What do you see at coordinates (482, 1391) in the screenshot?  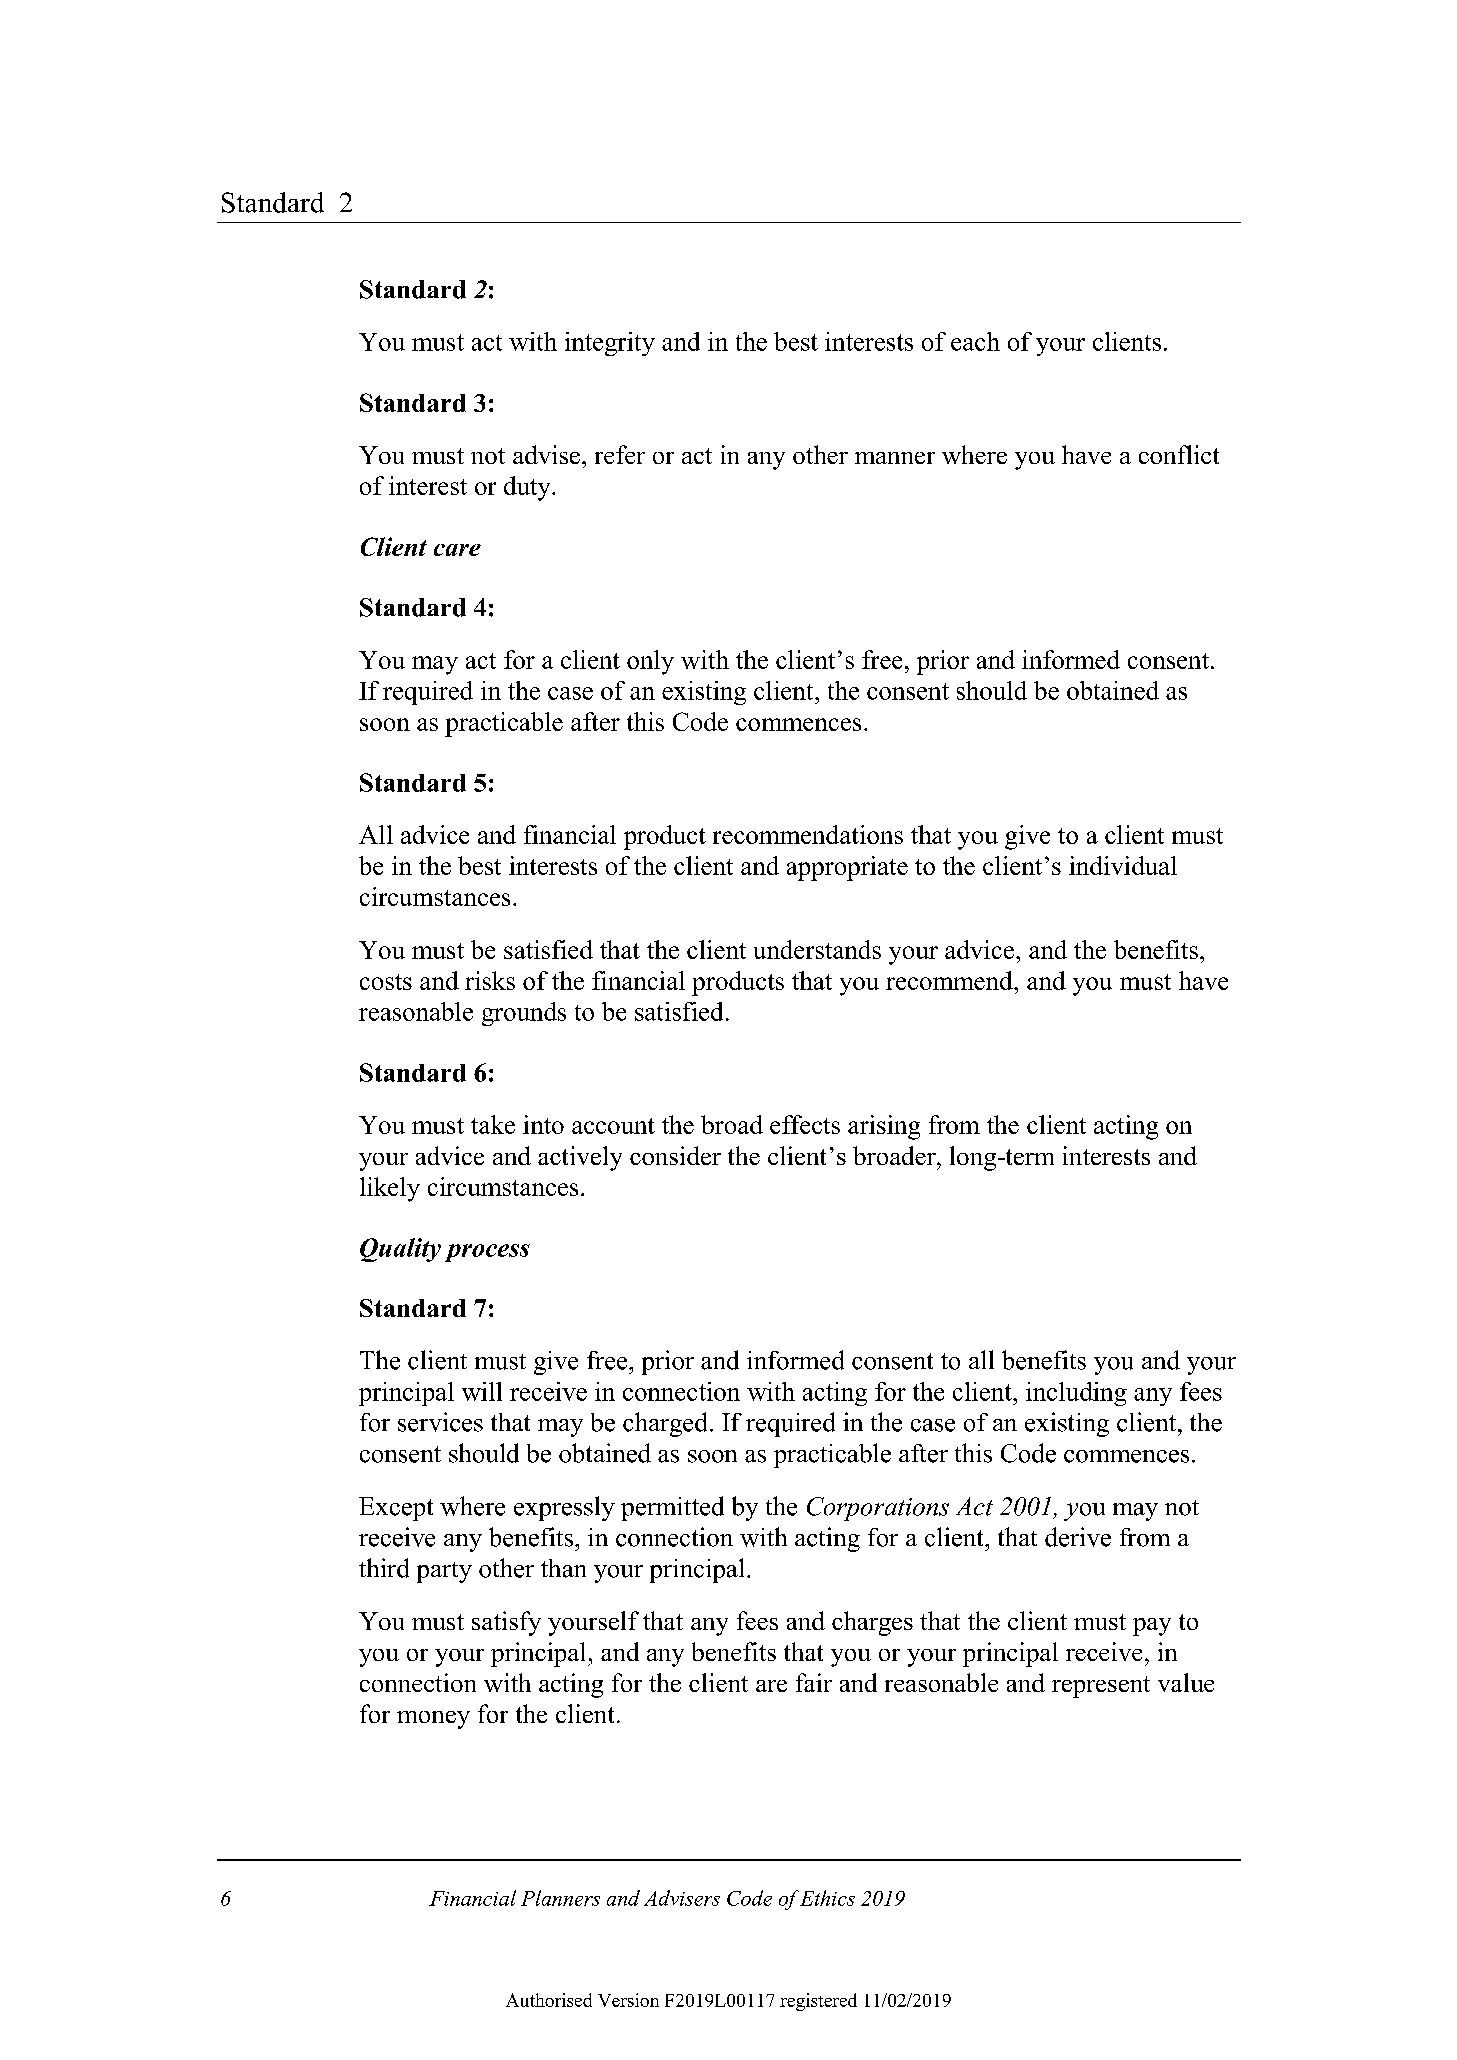 I see `will` at bounding box center [482, 1391].
